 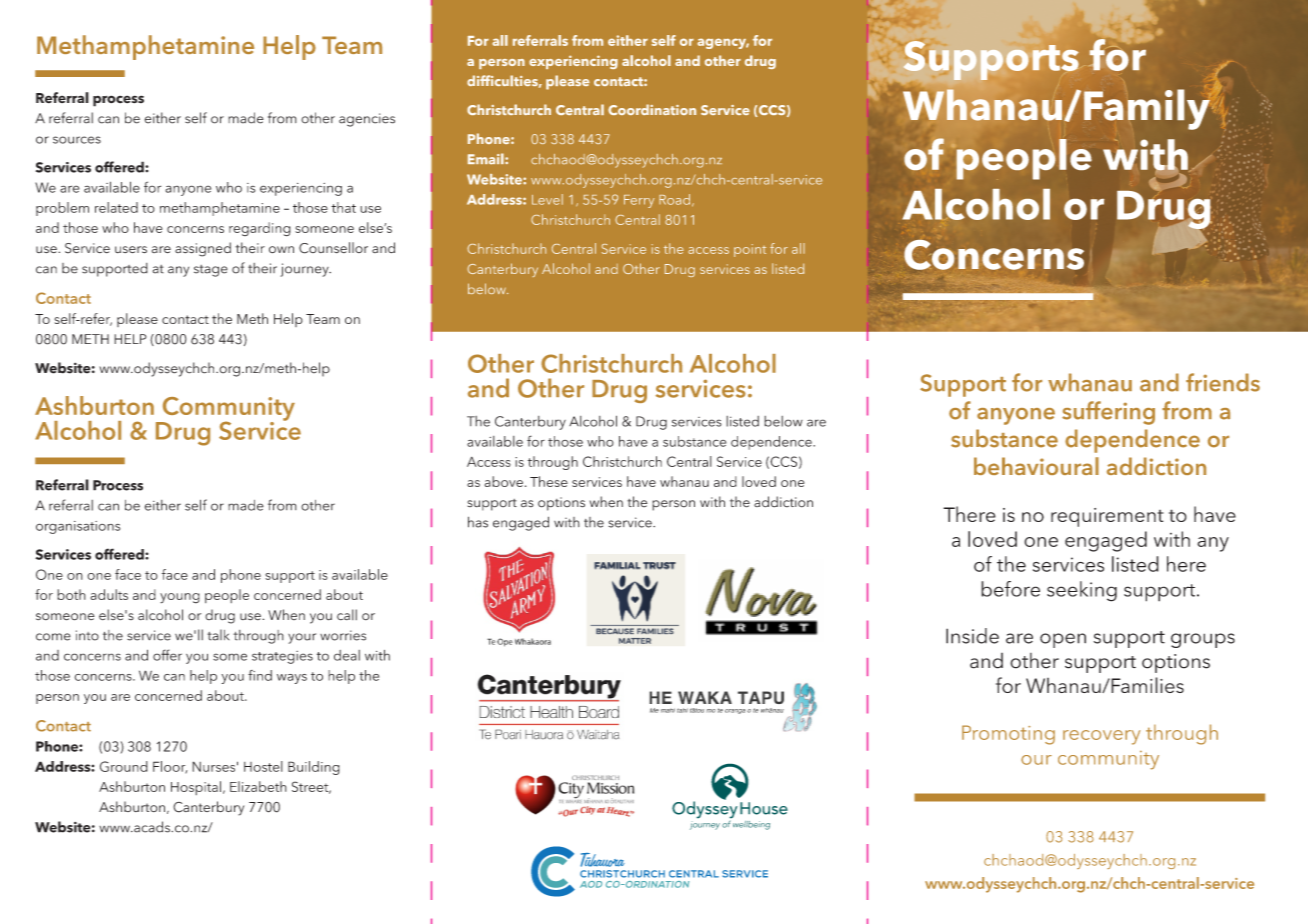 What do you see at coordinates (652, 109) in the screenshot?
I see `Coordination` at bounding box center [652, 109].
